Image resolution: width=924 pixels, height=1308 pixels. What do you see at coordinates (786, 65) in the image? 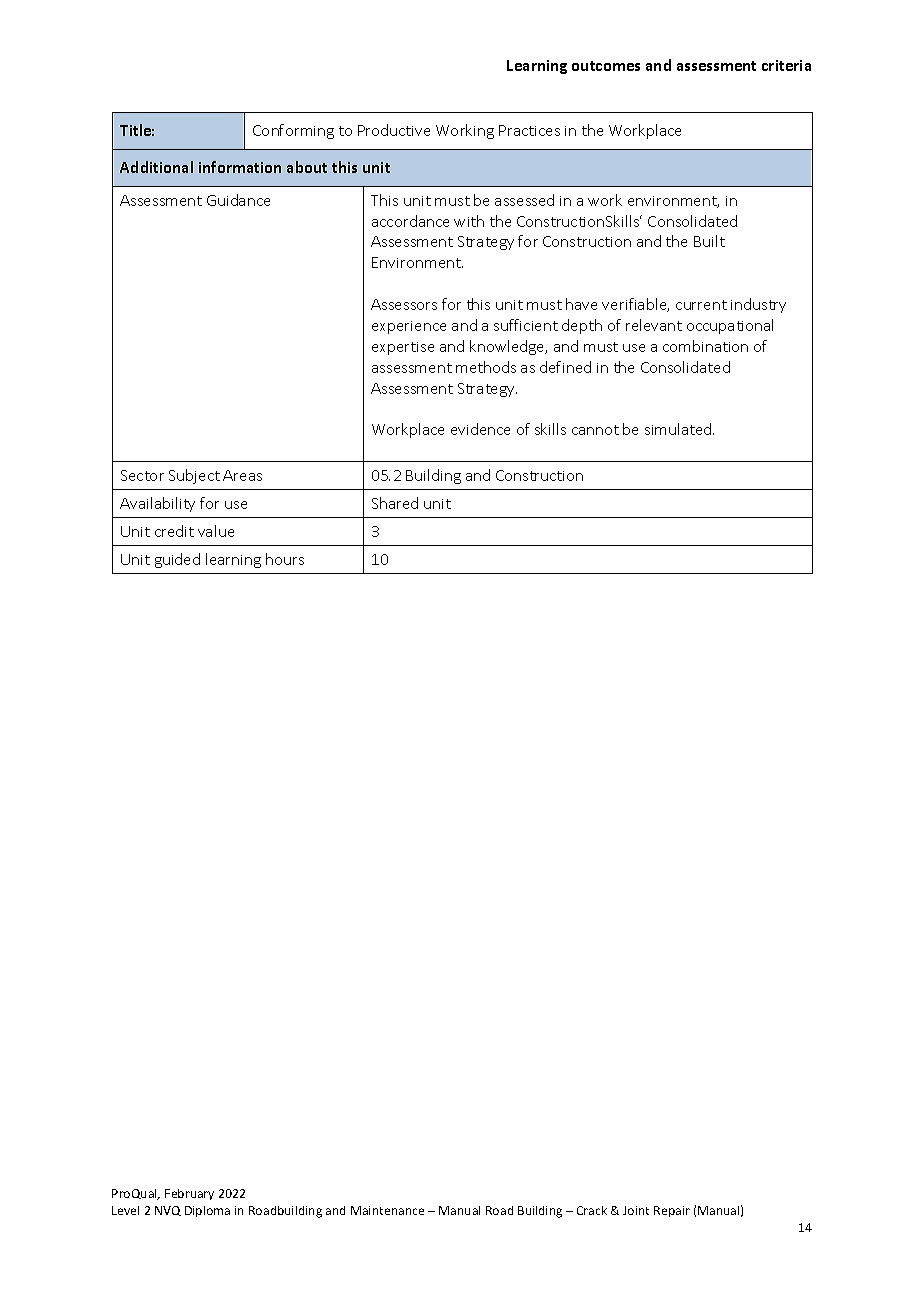
I see `criteria` at bounding box center [786, 65].
